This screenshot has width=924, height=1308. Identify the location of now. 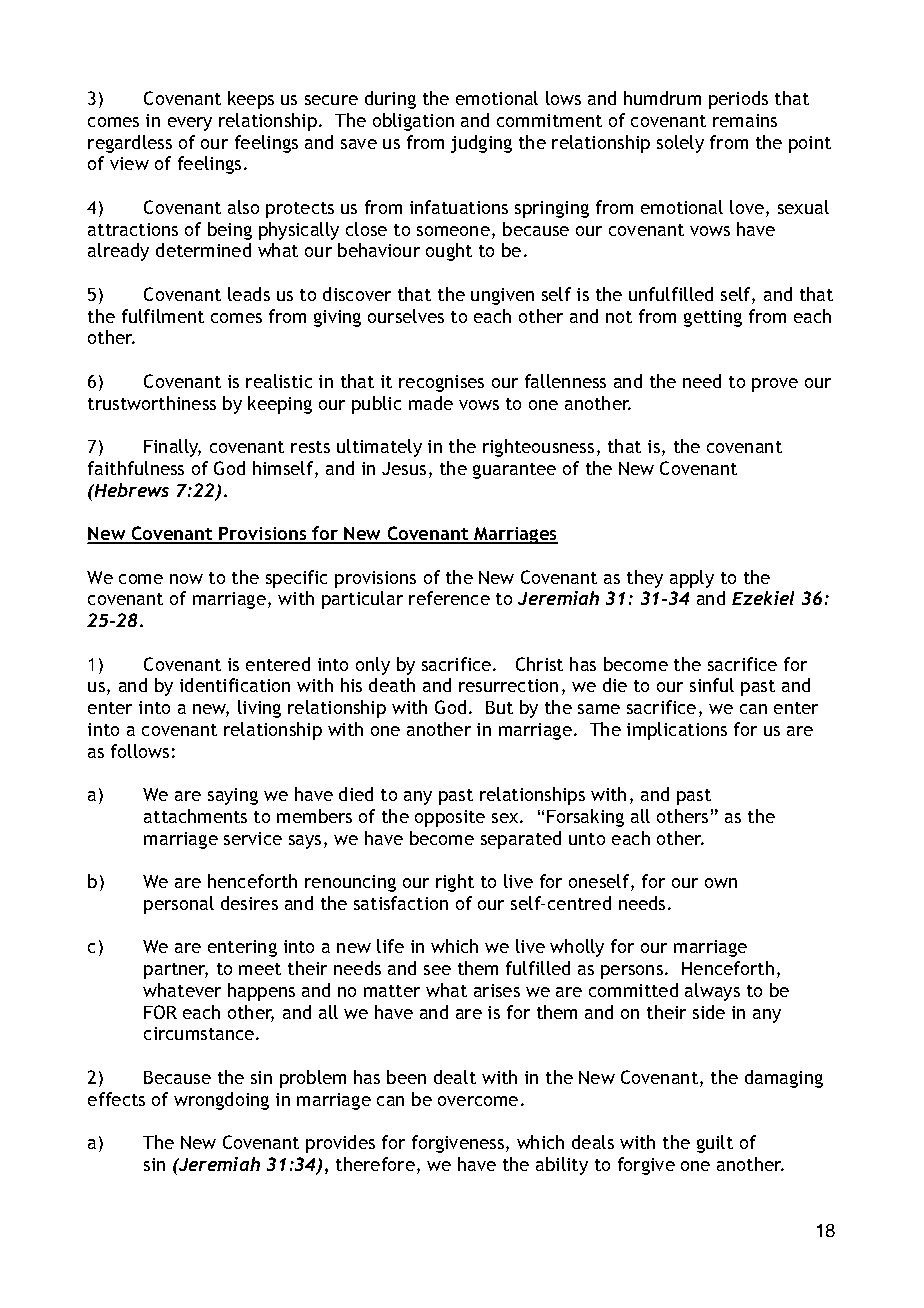
(186, 579).
